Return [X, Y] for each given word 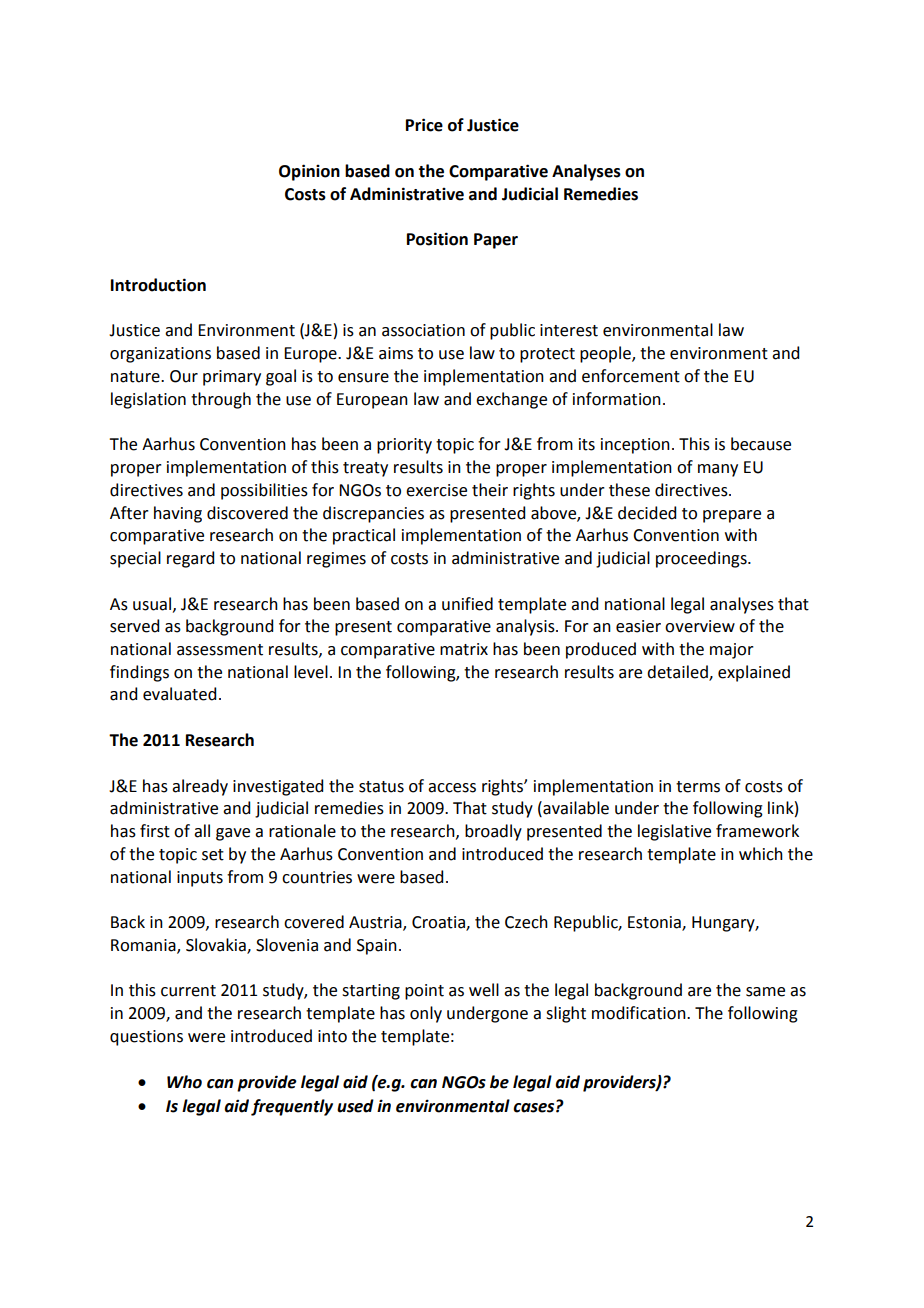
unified [467, 604]
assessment [220, 650]
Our [184, 376]
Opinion [309, 172]
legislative [674, 832]
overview [700, 626]
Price [424, 125]
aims [396, 353]
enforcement [631, 376]
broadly [493, 832]
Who [184, 1082]
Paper [496, 241]
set [213, 855]
